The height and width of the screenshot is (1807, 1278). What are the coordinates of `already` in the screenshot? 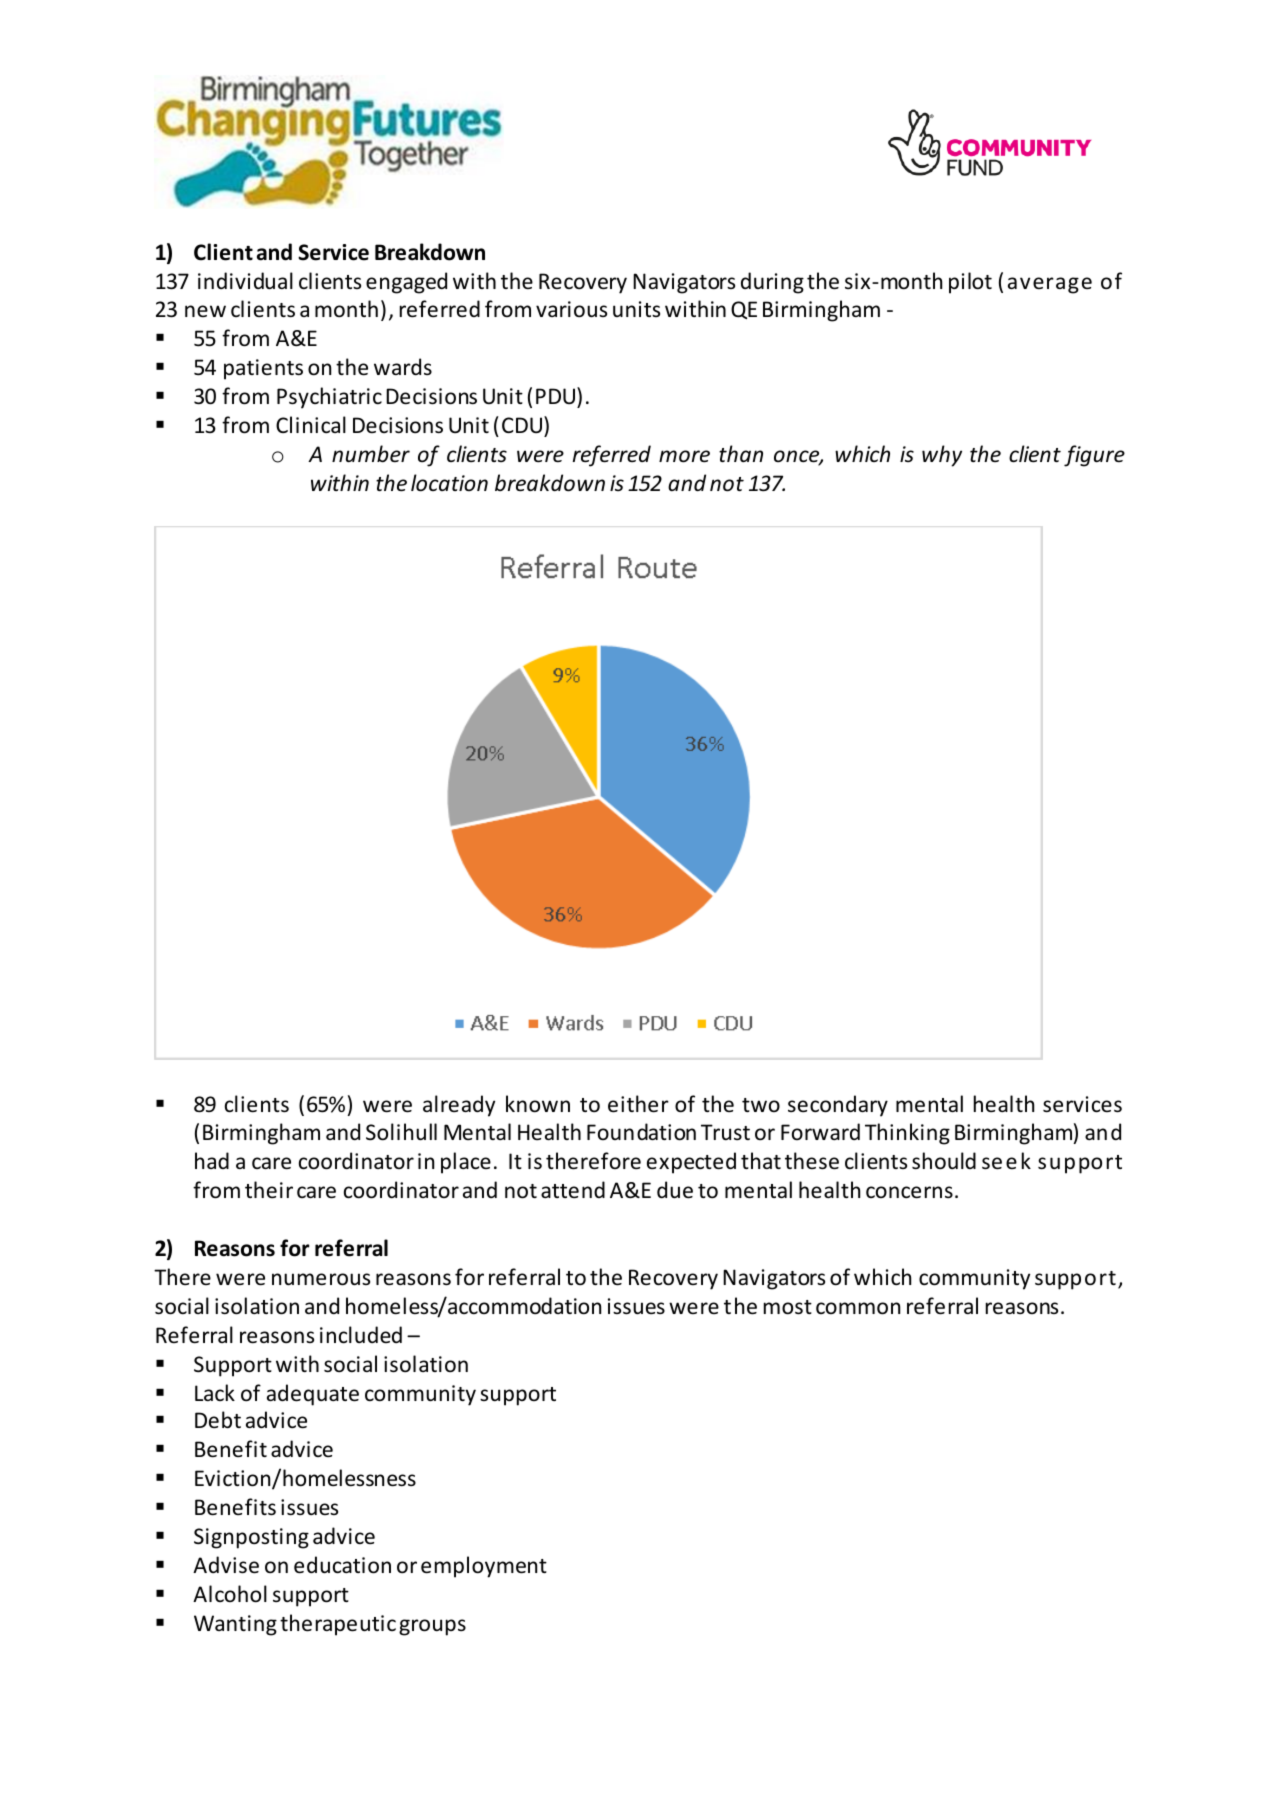 It's located at (459, 1106).
